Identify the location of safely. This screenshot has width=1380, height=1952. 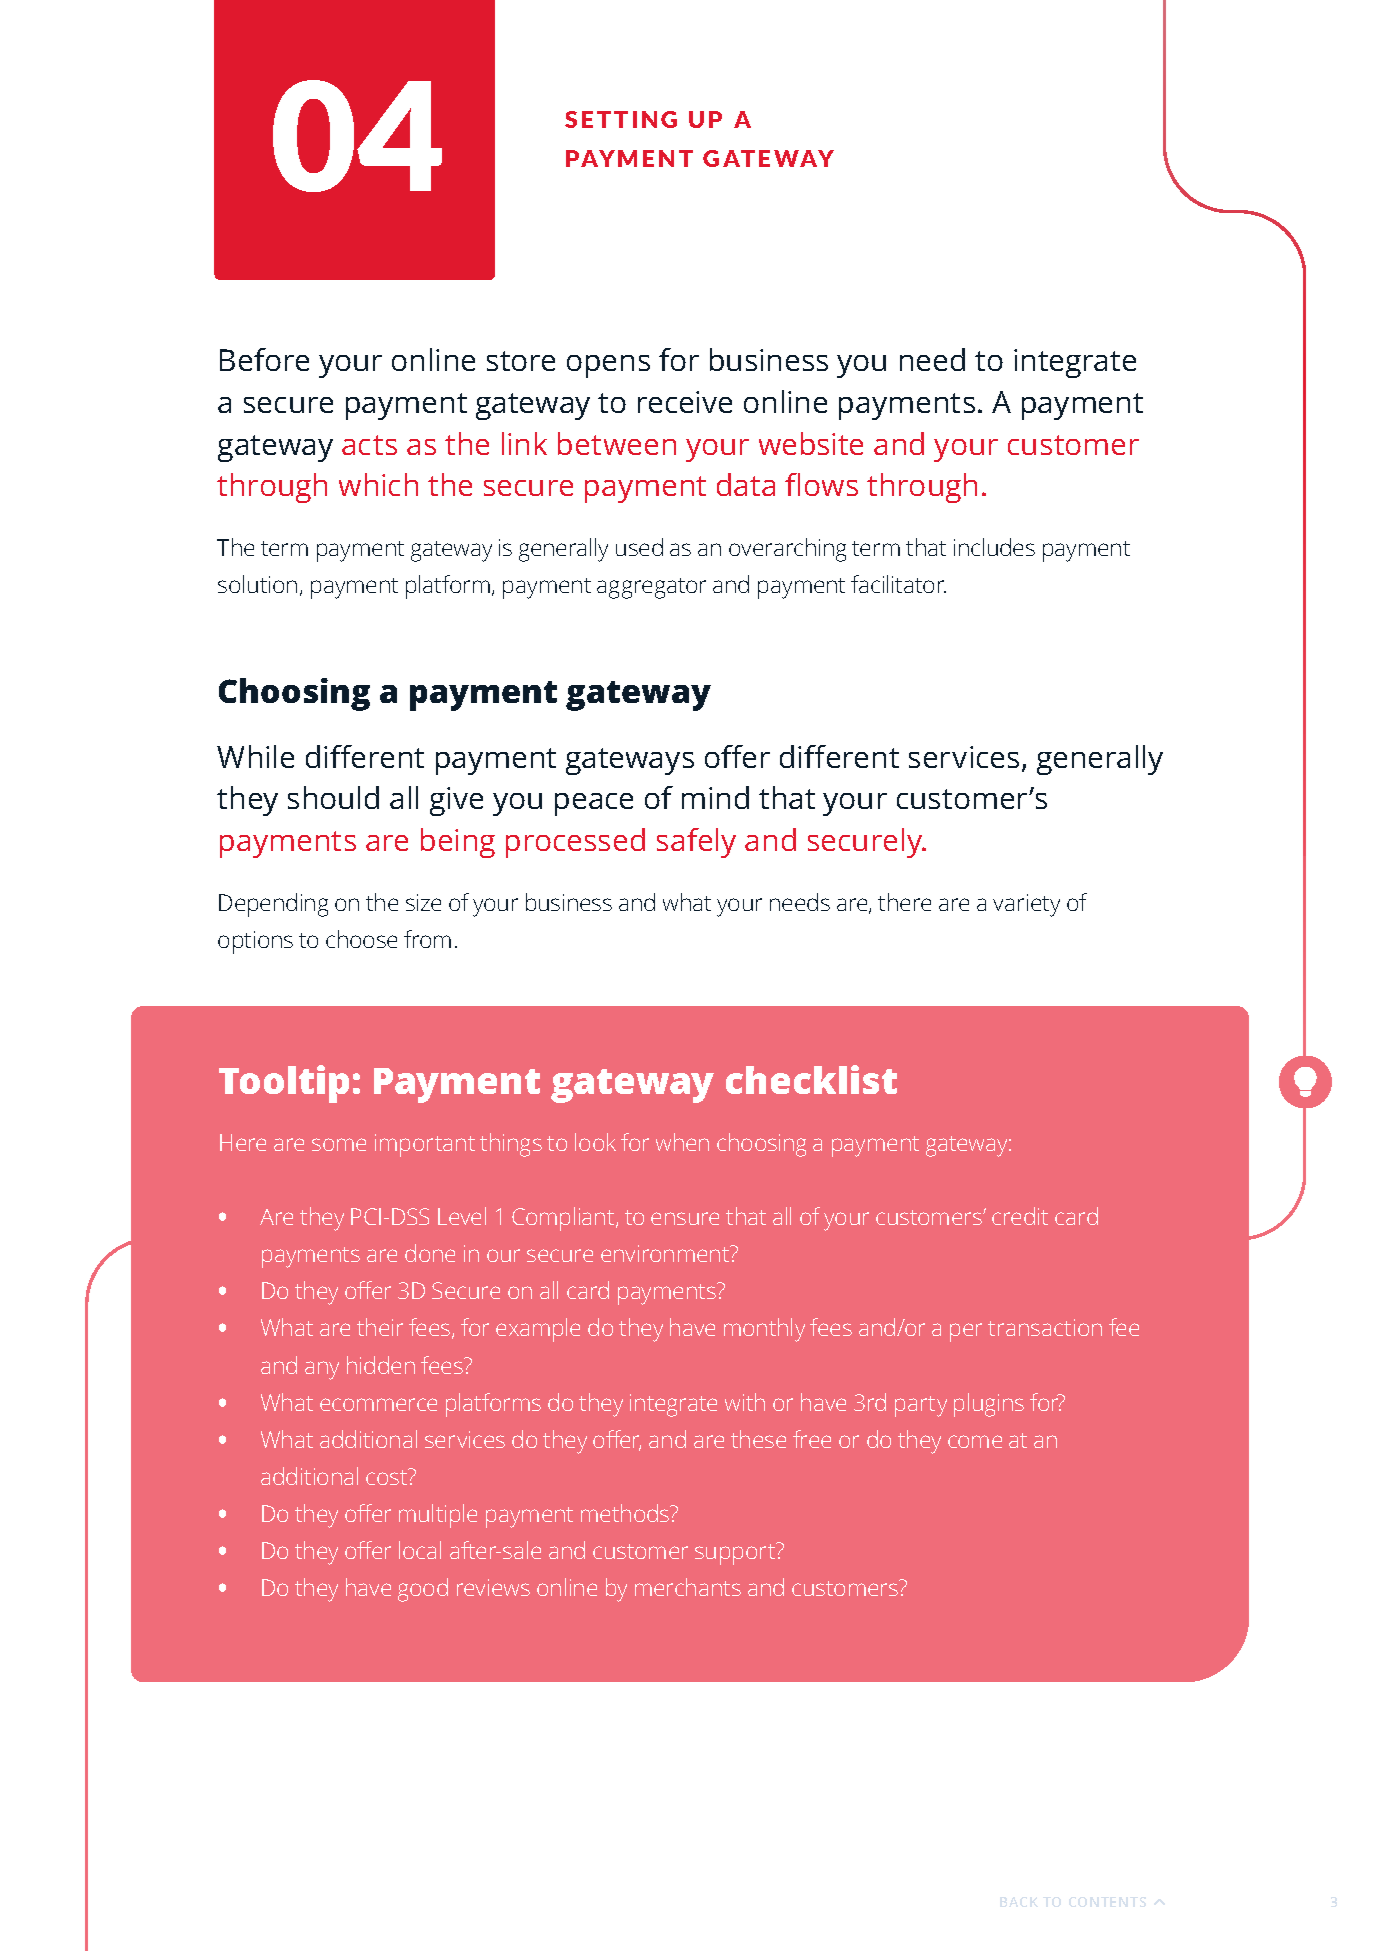
(696, 843).
